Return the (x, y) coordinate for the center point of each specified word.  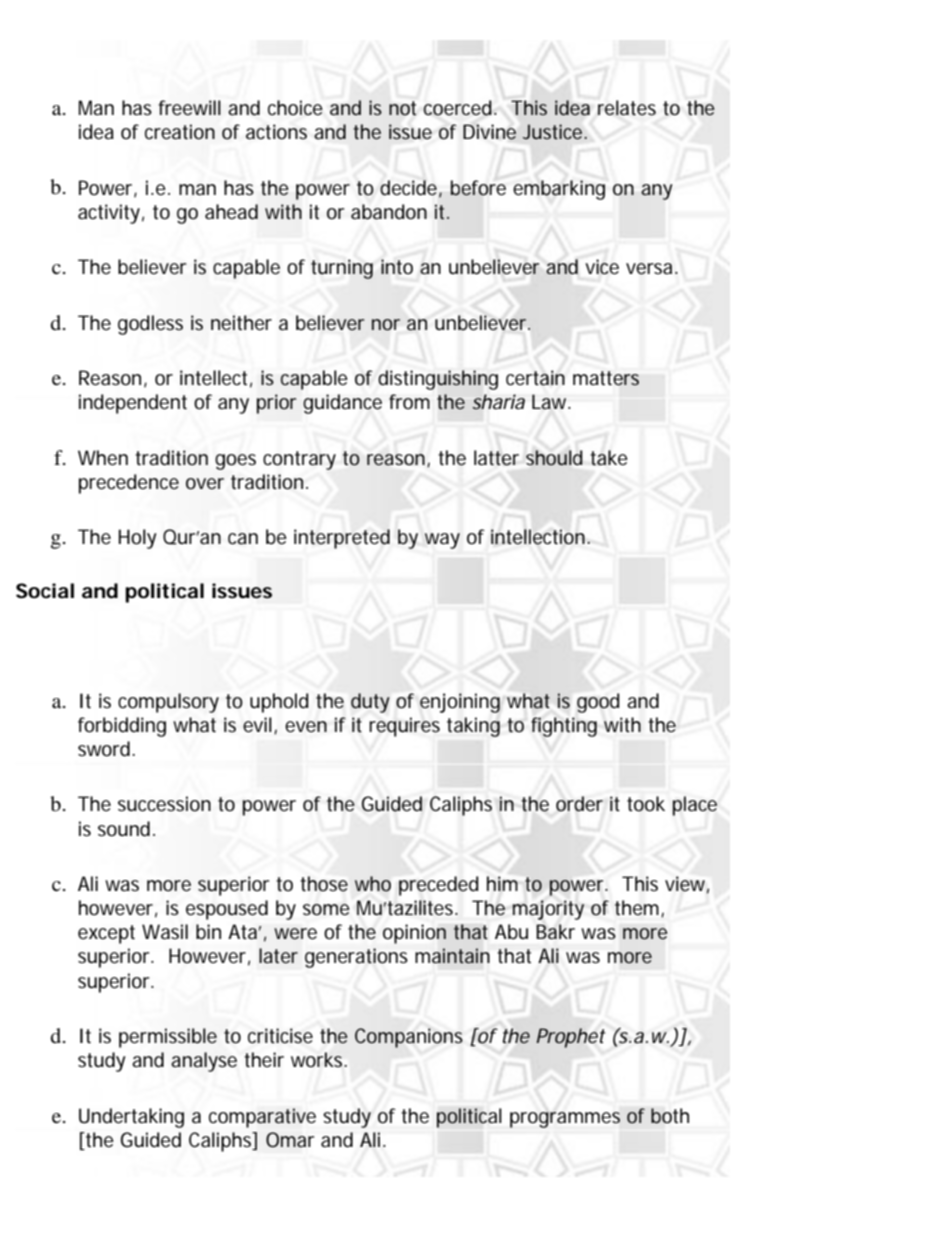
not (402, 108)
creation (180, 132)
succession (164, 804)
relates (627, 108)
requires (404, 727)
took (646, 803)
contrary (299, 460)
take (609, 458)
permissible (168, 1038)
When (103, 458)
